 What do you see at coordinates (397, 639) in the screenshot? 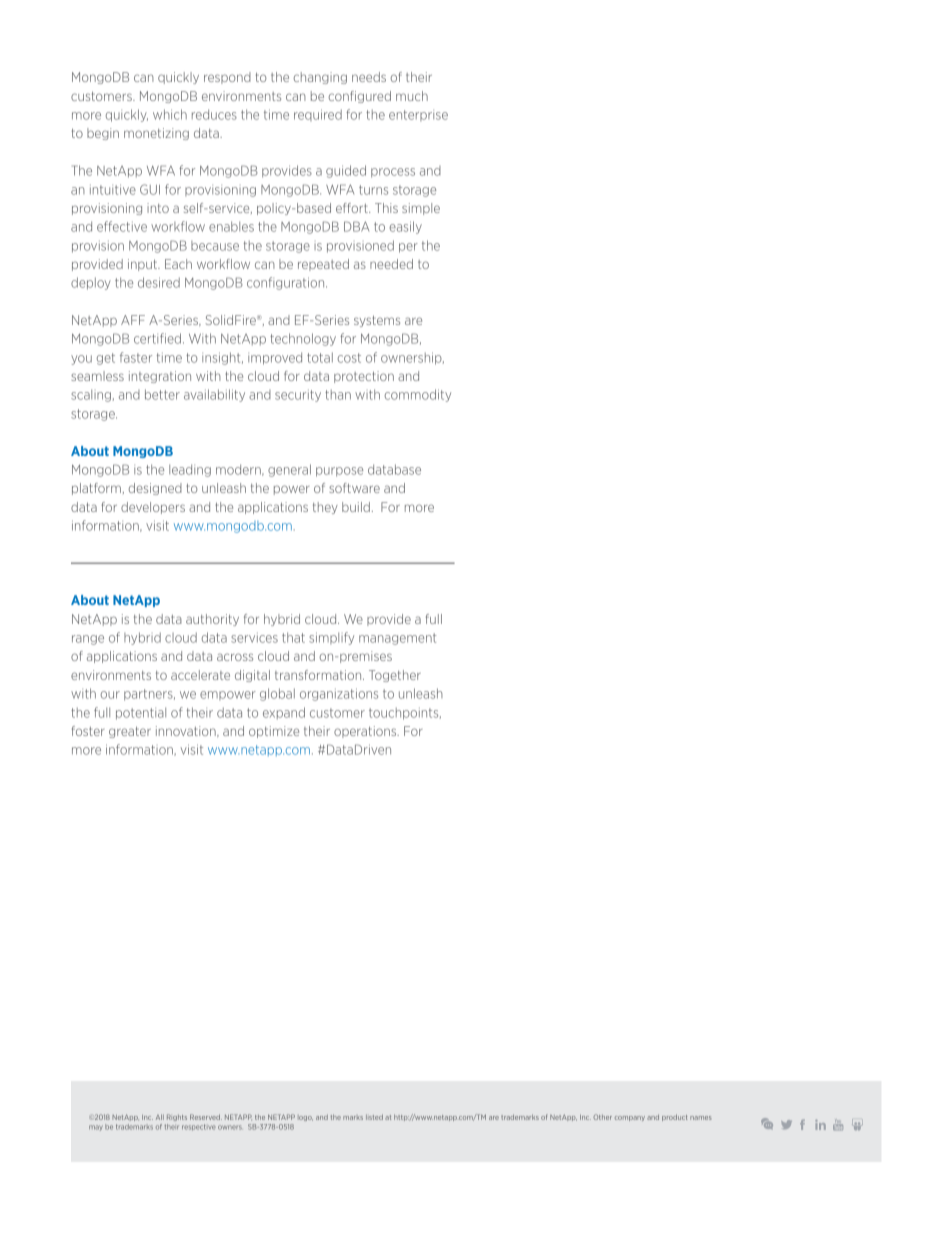
I see `management` at bounding box center [397, 639].
